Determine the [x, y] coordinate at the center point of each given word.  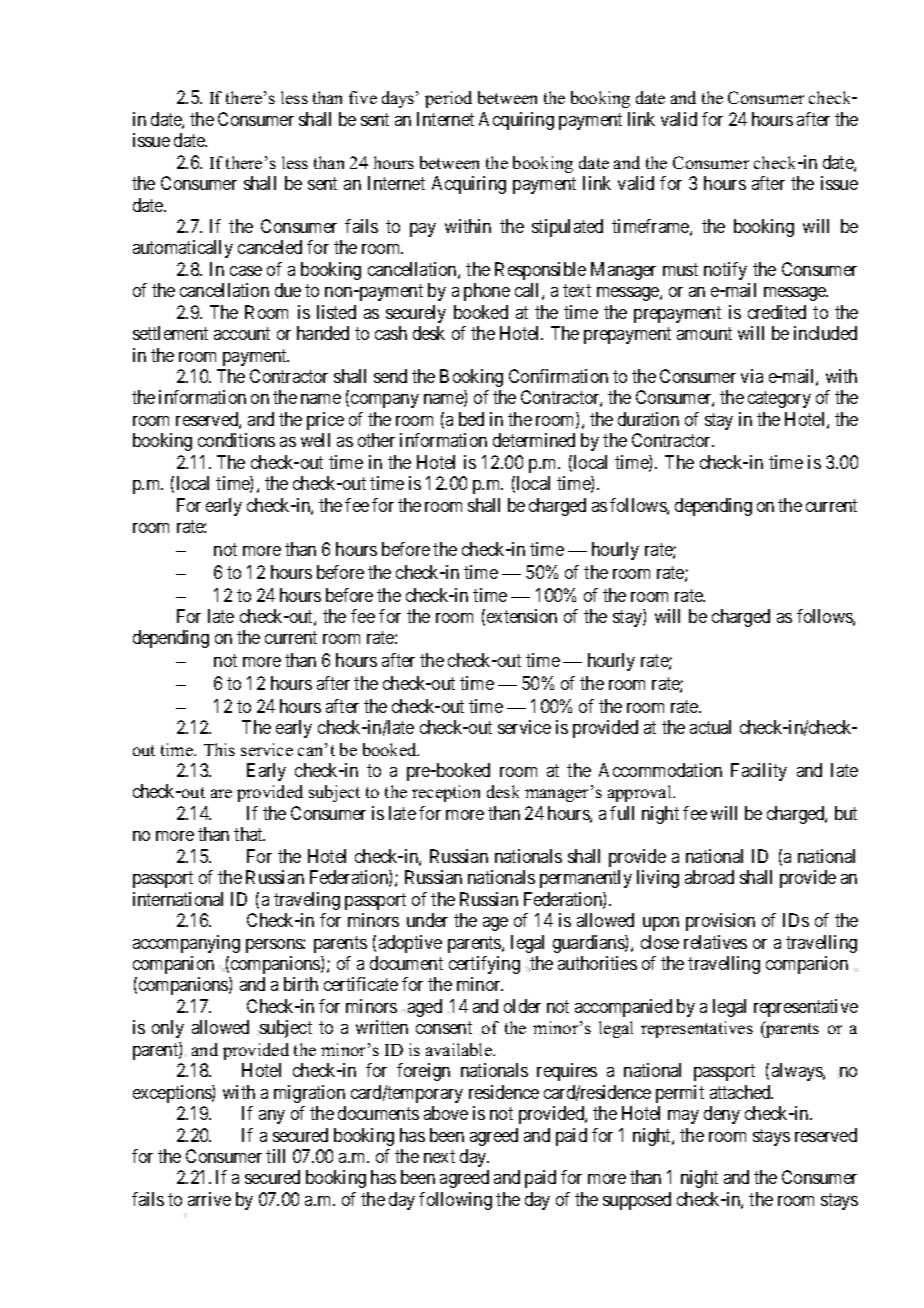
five [363, 97]
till [275, 1156]
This [219, 749]
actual [710, 727]
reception [446, 793]
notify [725, 271]
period [448, 99]
